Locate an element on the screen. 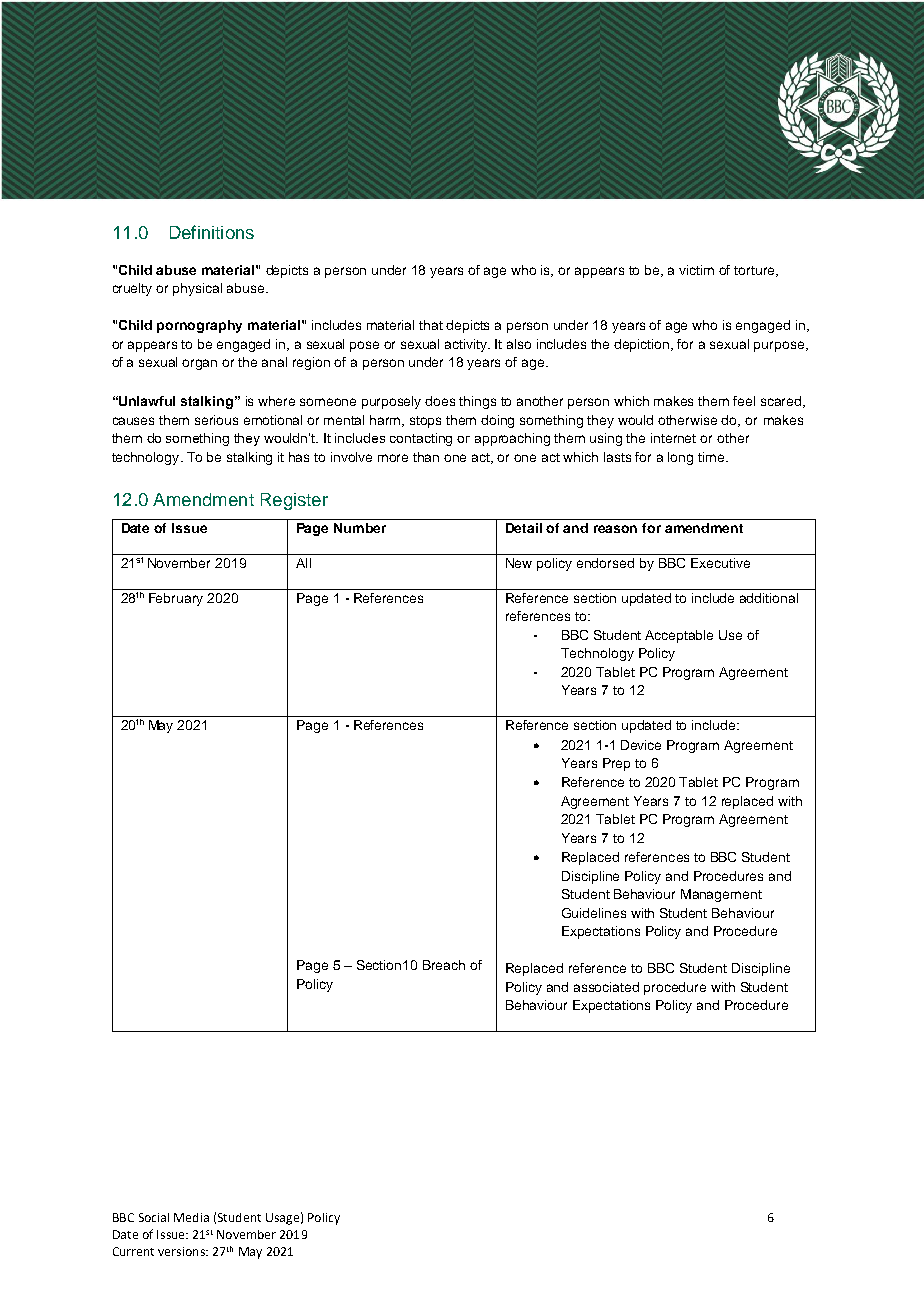  Breach is located at coordinates (444, 965).
